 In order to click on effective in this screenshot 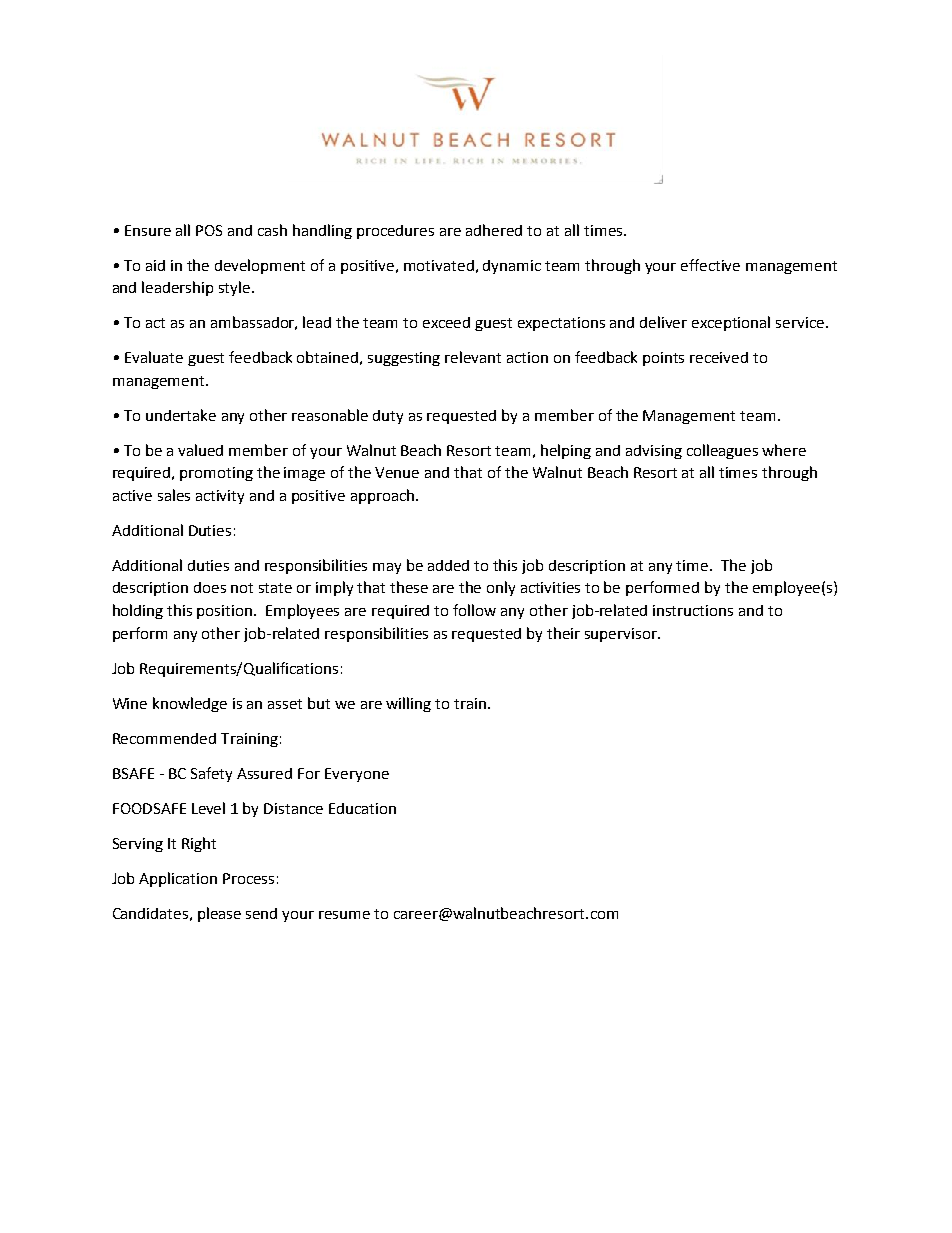, I will do `click(710, 265)`.
